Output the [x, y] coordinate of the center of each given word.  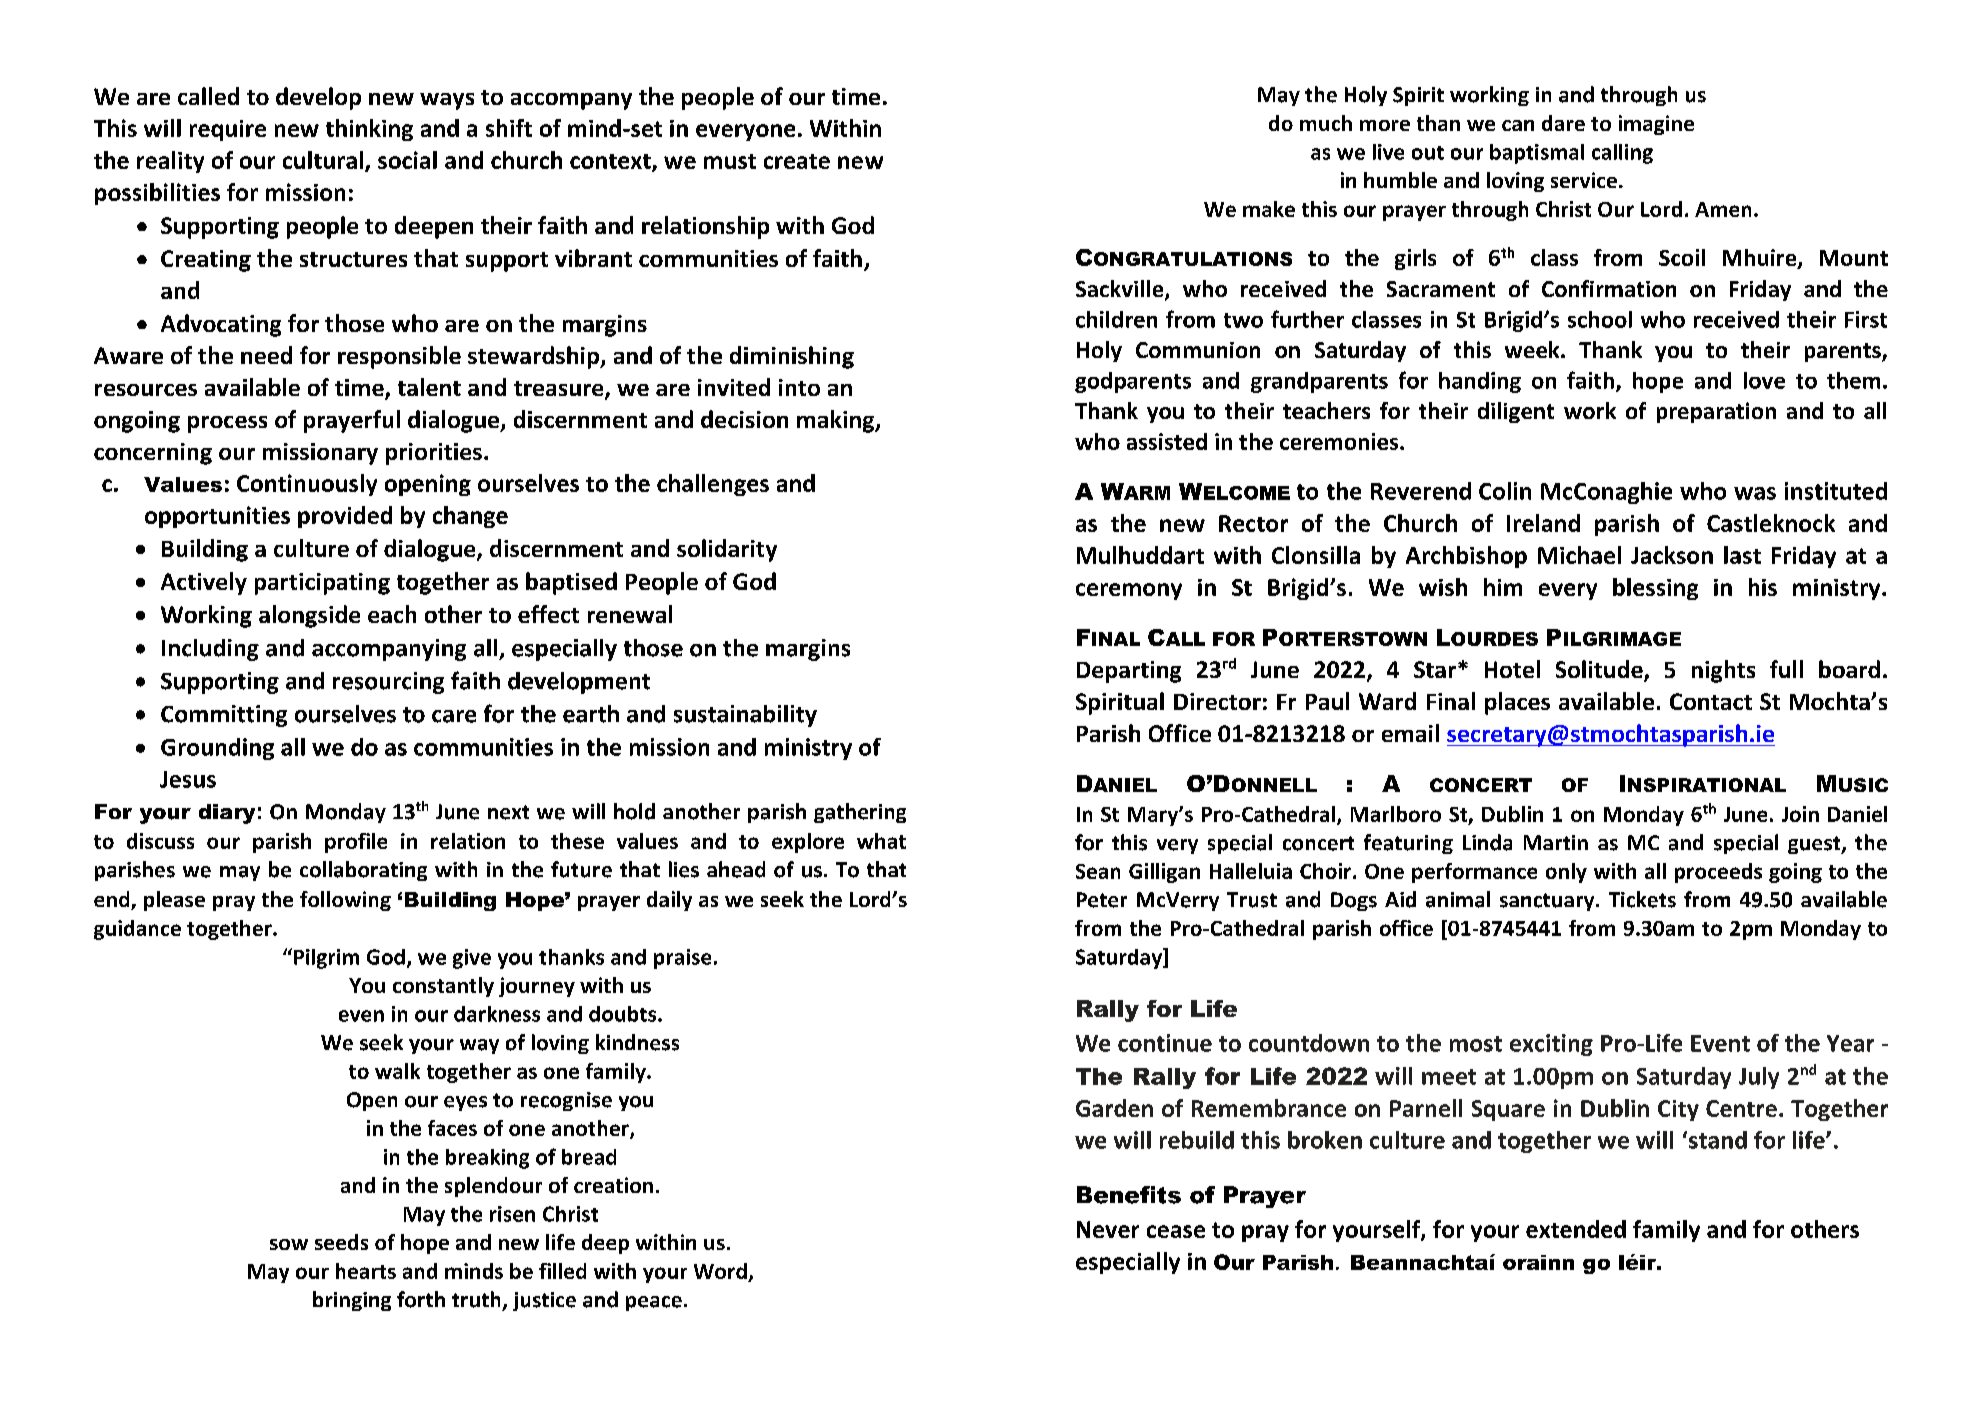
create [797, 161]
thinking [369, 130]
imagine [1656, 125]
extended [1576, 1229]
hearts [366, 1271]
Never [1108, 1229]
